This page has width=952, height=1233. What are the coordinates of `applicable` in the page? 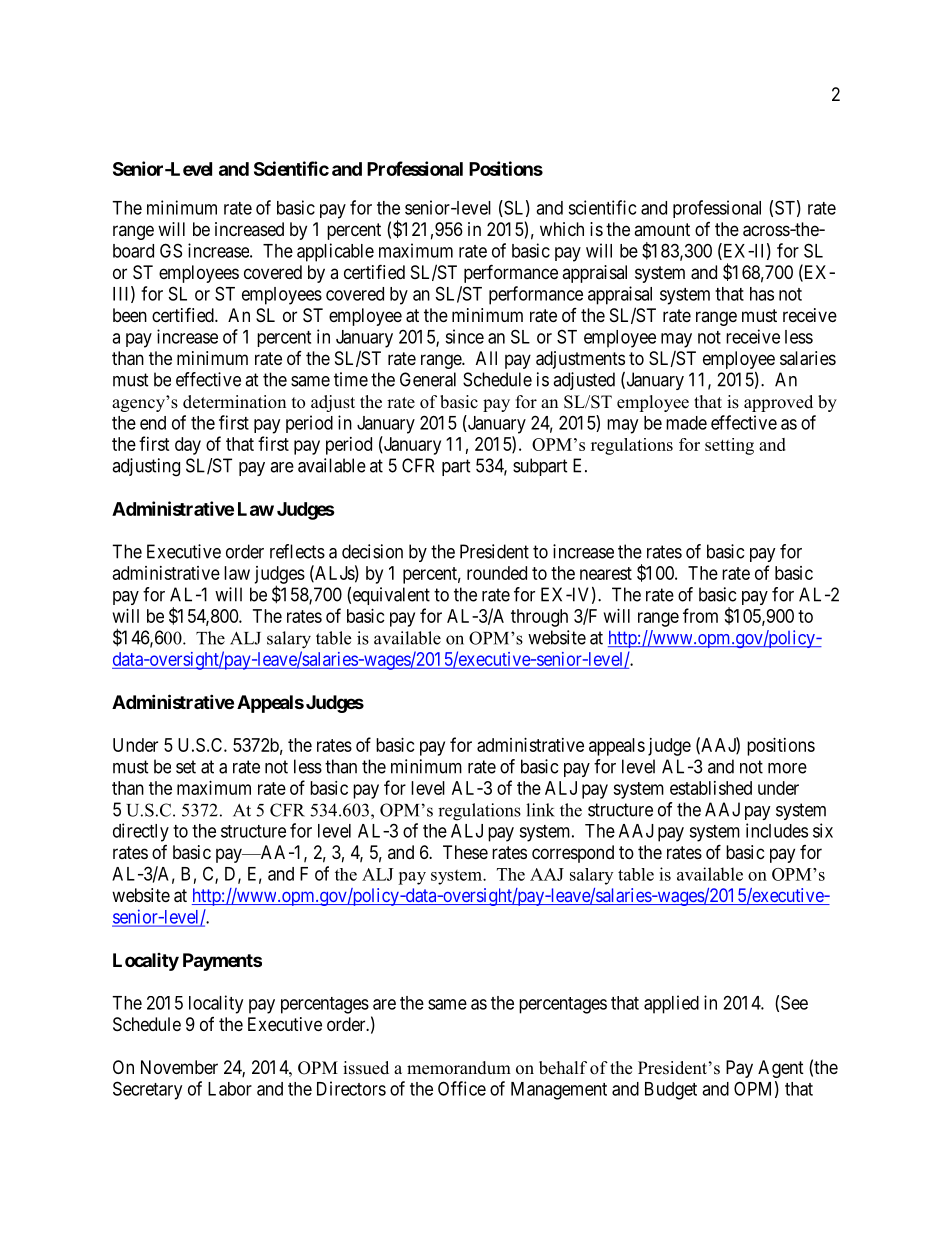 It's located at (335, 252).
